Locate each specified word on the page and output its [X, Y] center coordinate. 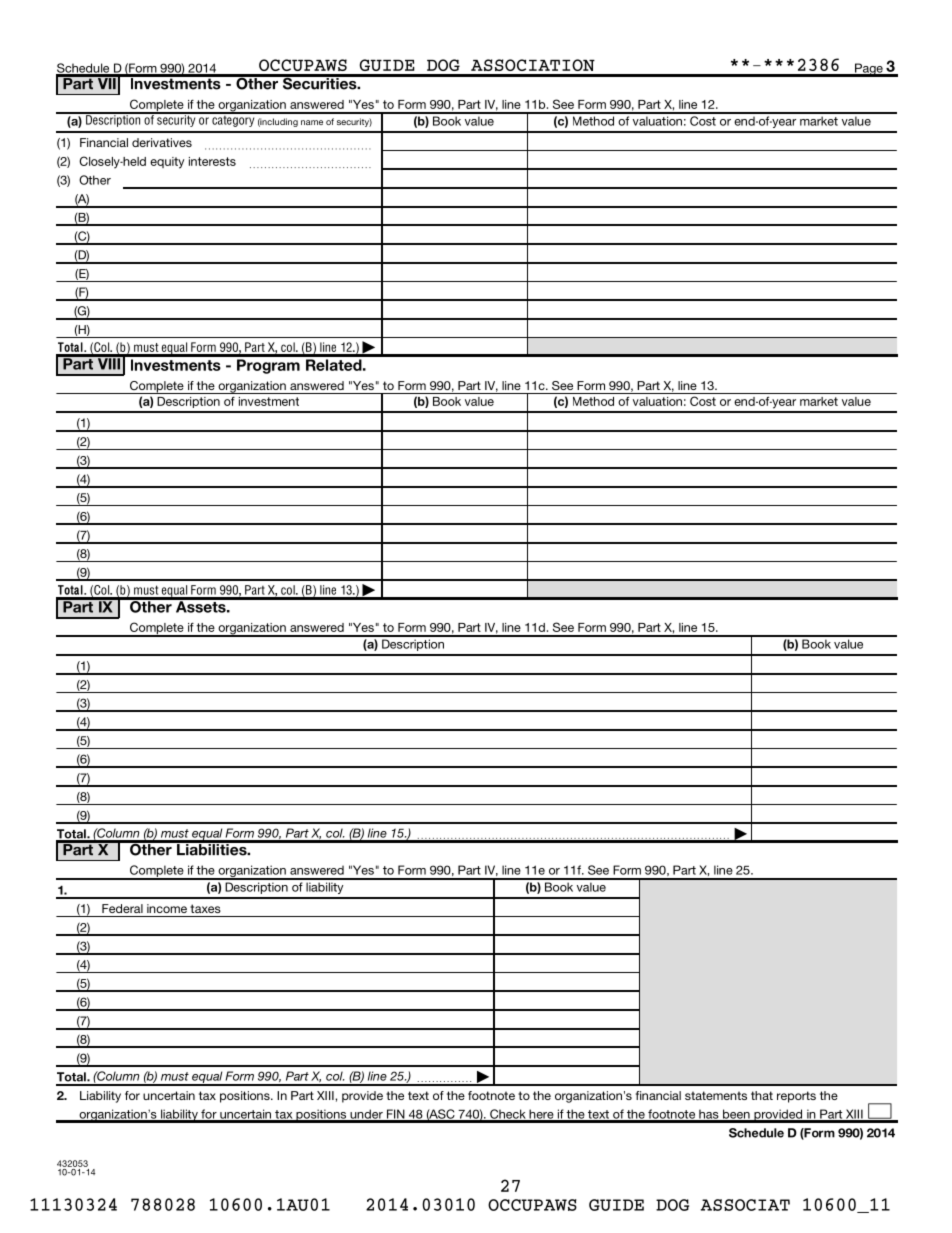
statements [716, 1095]
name [312, 122]
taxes [205, 908]
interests [212, 161]
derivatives [162, 142]
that [762, 1095]
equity [167, 163]
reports [796, 1097]
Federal [122, 908]
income [167, 908]
